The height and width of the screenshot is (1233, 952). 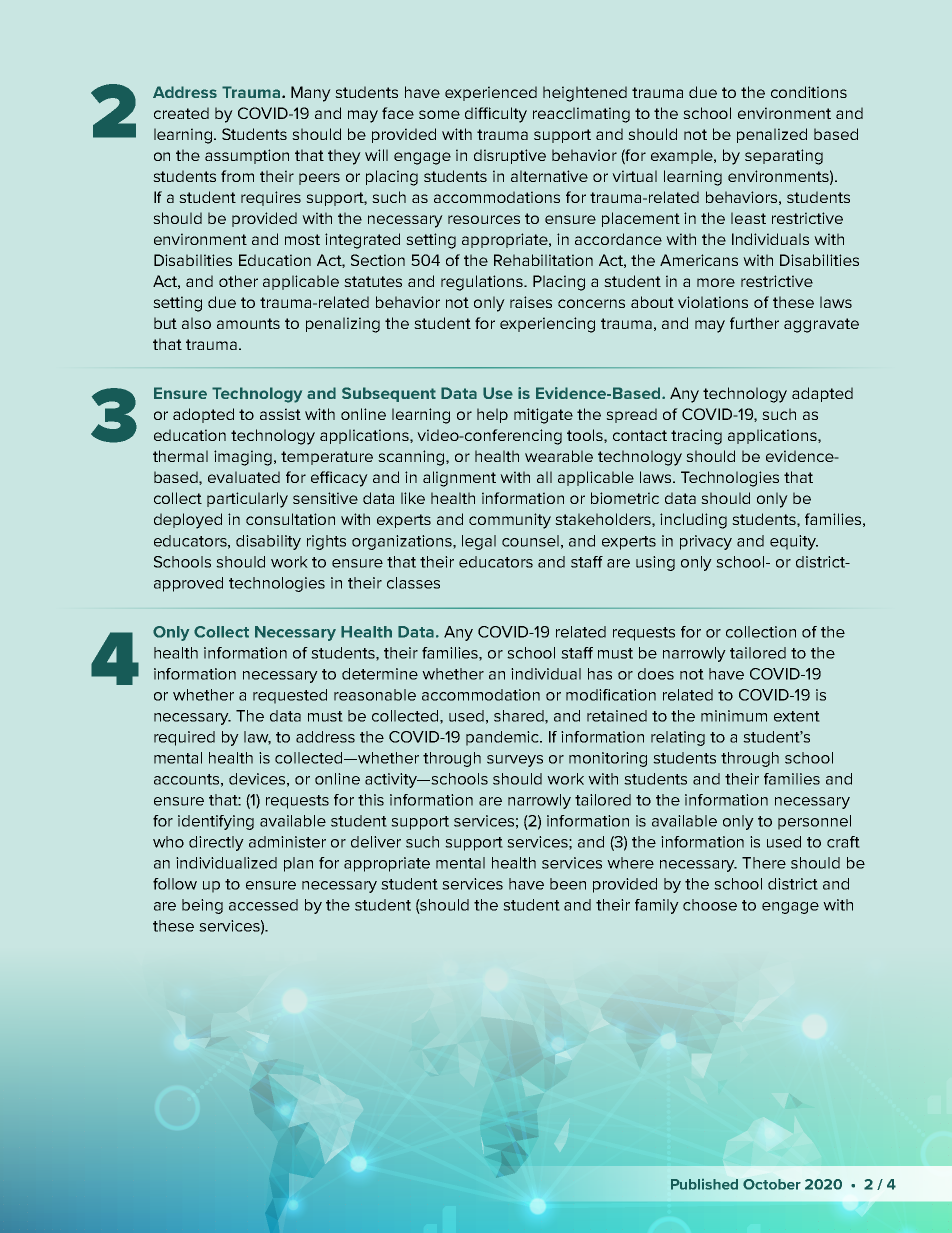 I want to click on minimum, so click(x=734, y=716).
